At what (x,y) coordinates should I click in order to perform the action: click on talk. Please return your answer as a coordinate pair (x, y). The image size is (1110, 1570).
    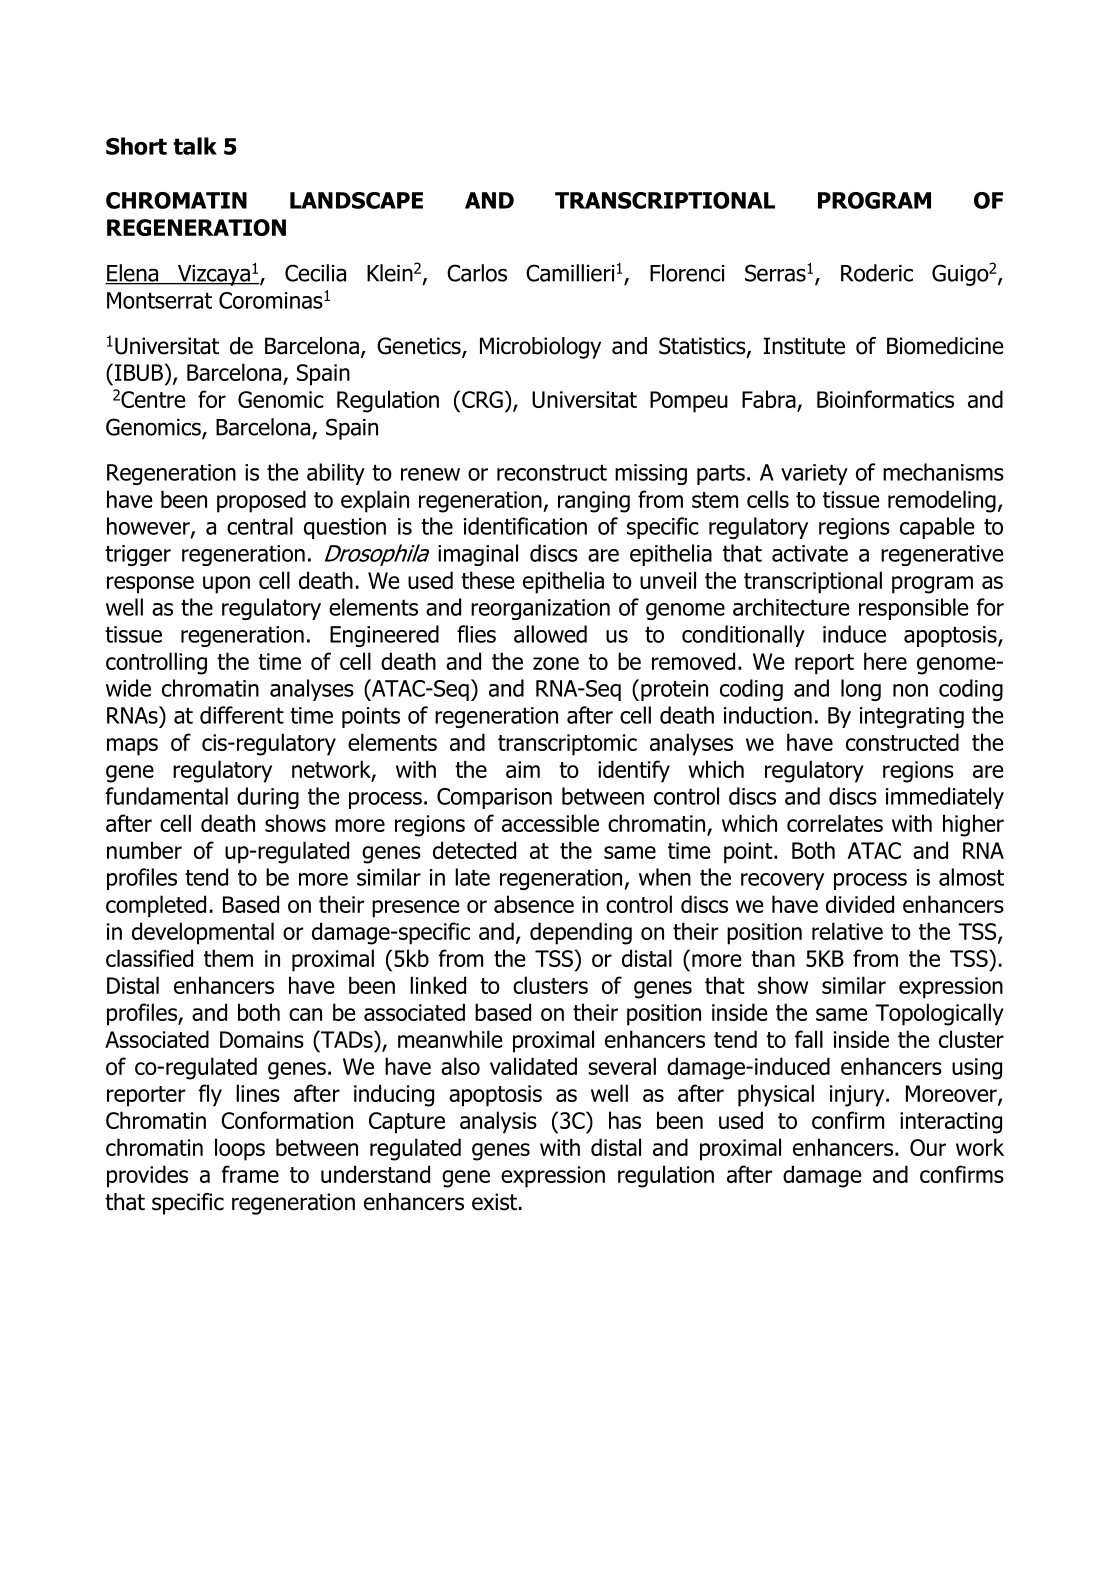
    Looking at the image, I should click on (195, 146).
